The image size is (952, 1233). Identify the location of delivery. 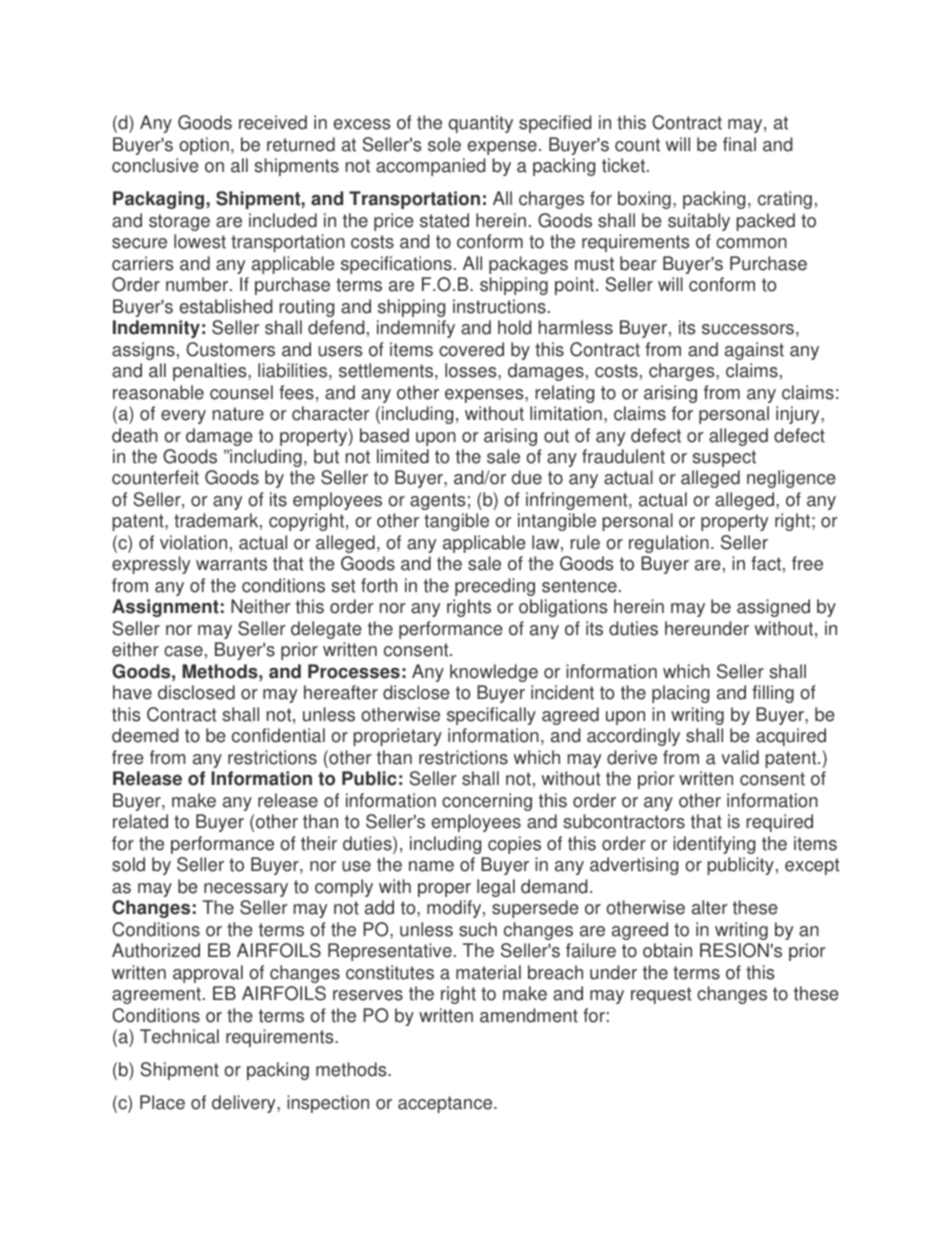
(245, 1104).
